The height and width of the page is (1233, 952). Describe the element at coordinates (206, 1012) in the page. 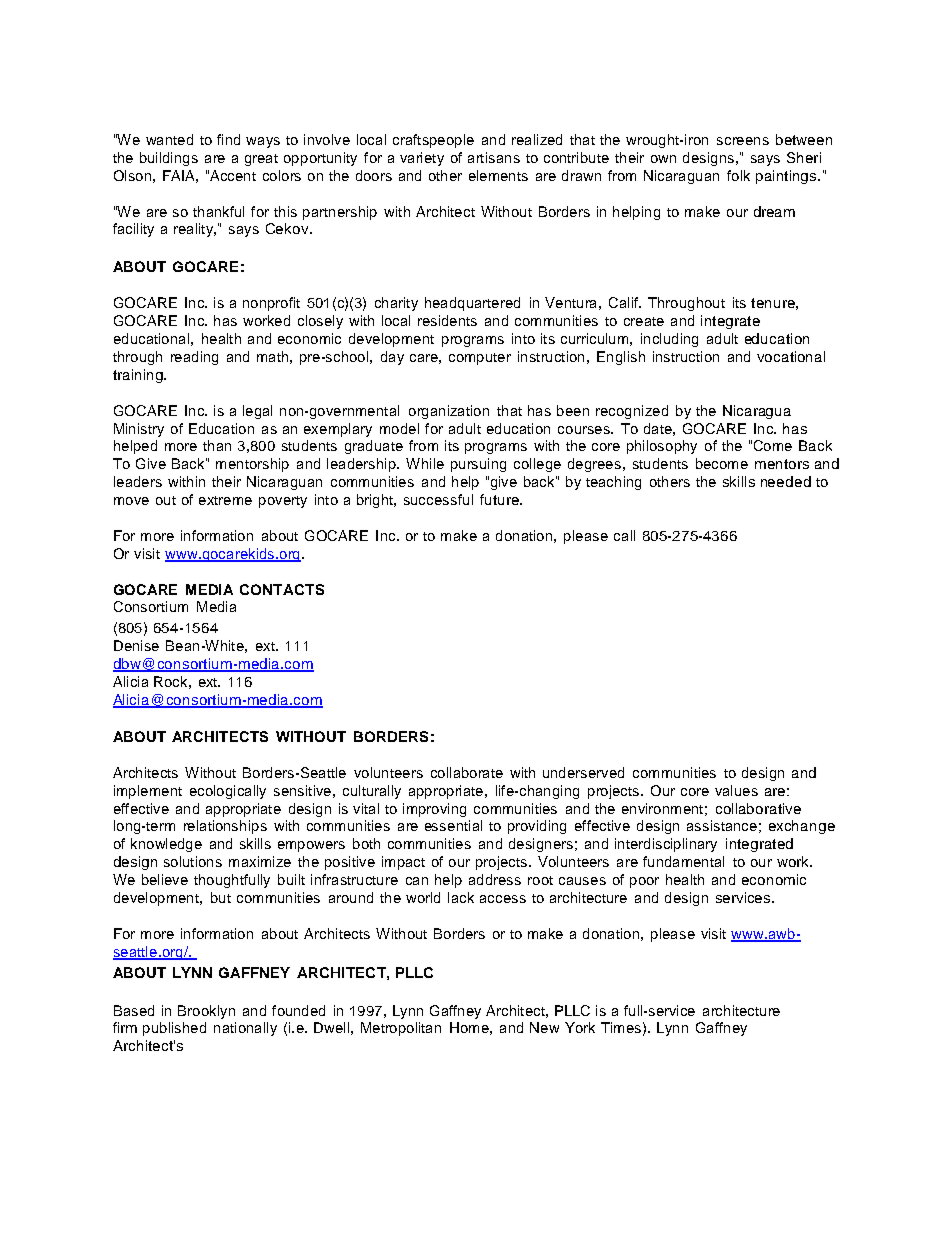

I see `Brooklyn` at that location.
